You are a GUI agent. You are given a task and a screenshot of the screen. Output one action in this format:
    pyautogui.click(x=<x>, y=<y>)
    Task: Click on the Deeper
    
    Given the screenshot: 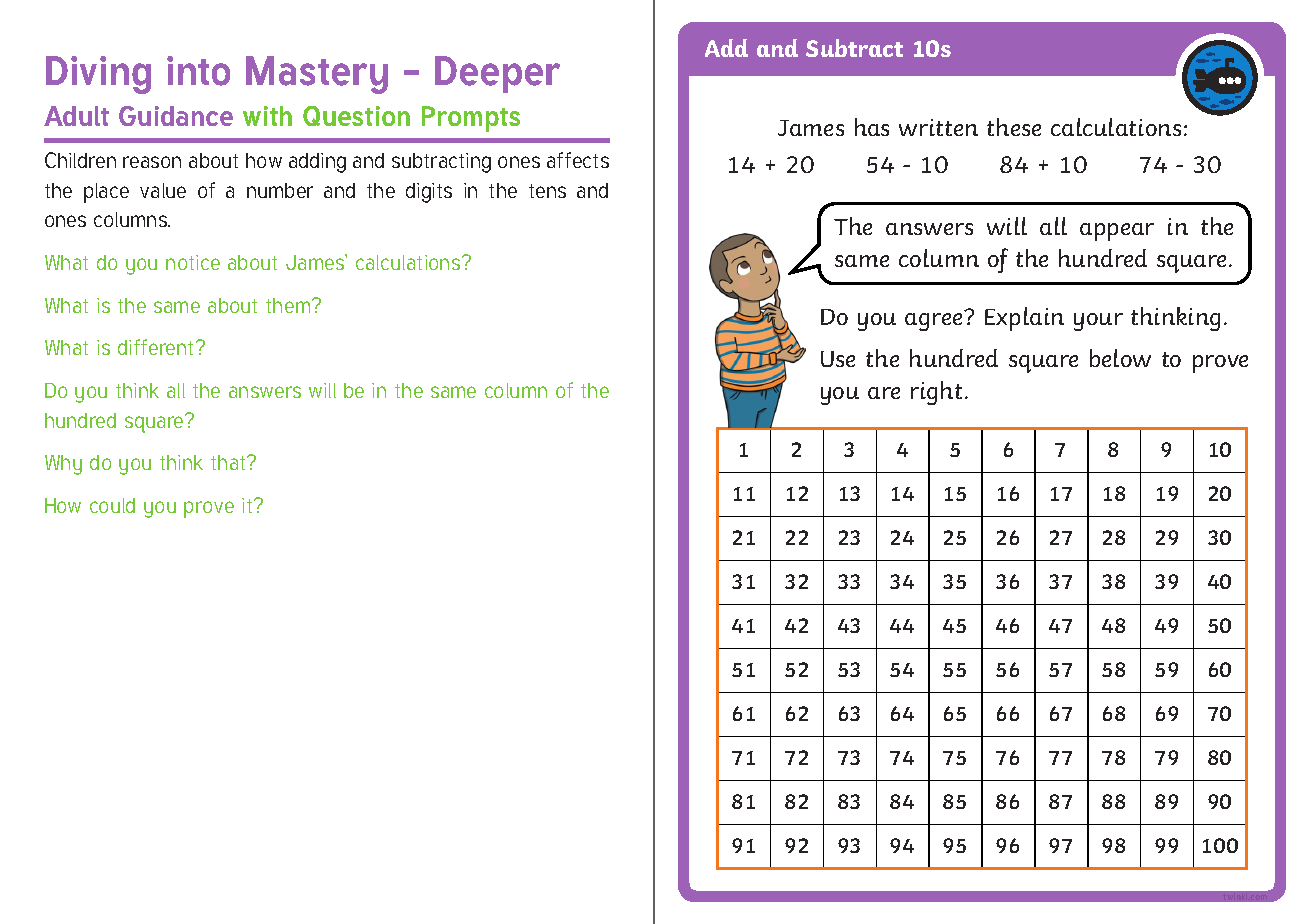 What is the action you would take?
    pyautogui.click(x=497, y=74)
